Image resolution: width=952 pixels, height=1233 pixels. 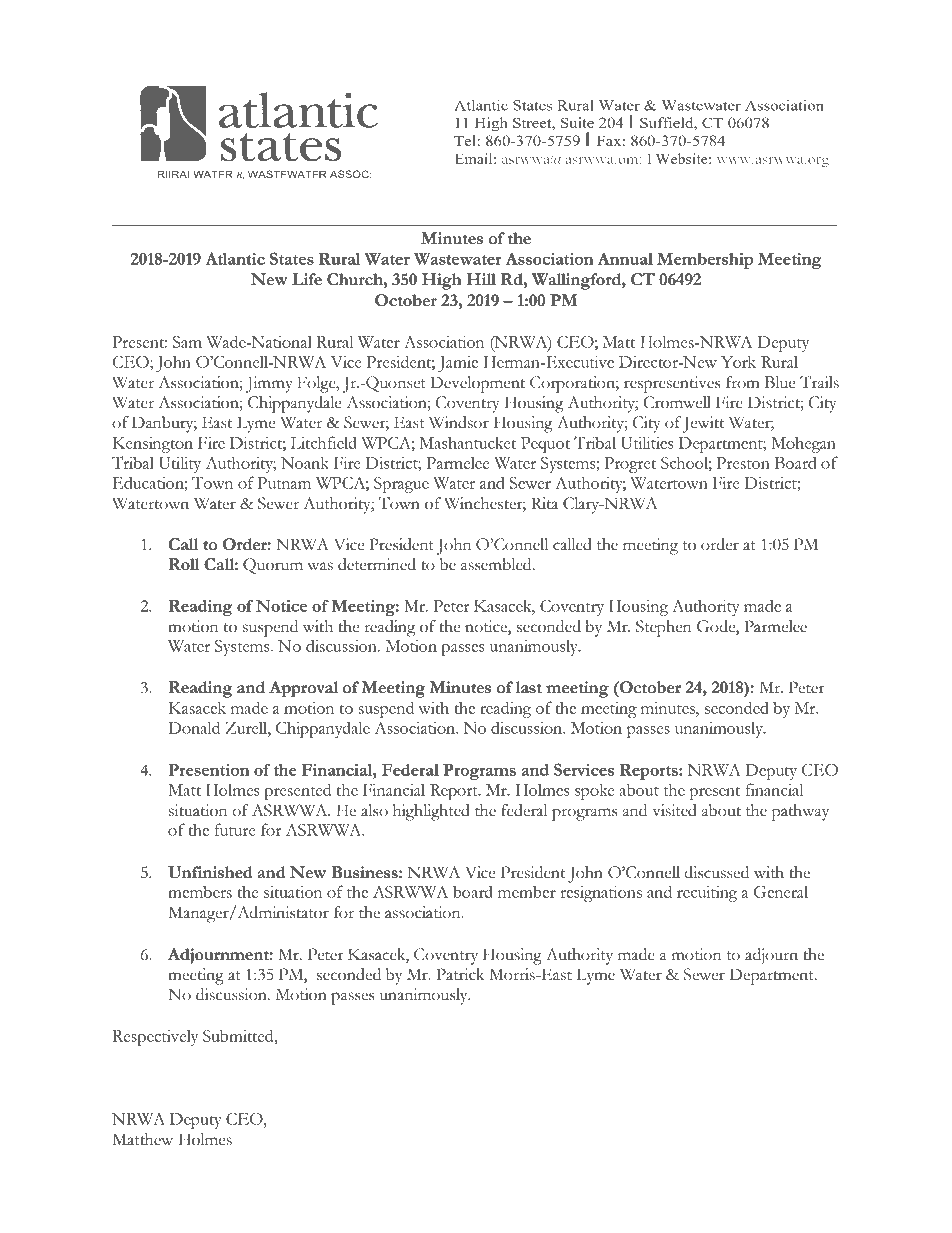 What do you see at coordinates (781, 891) in the page?
I see `General` at bounding box center [781, 891].
